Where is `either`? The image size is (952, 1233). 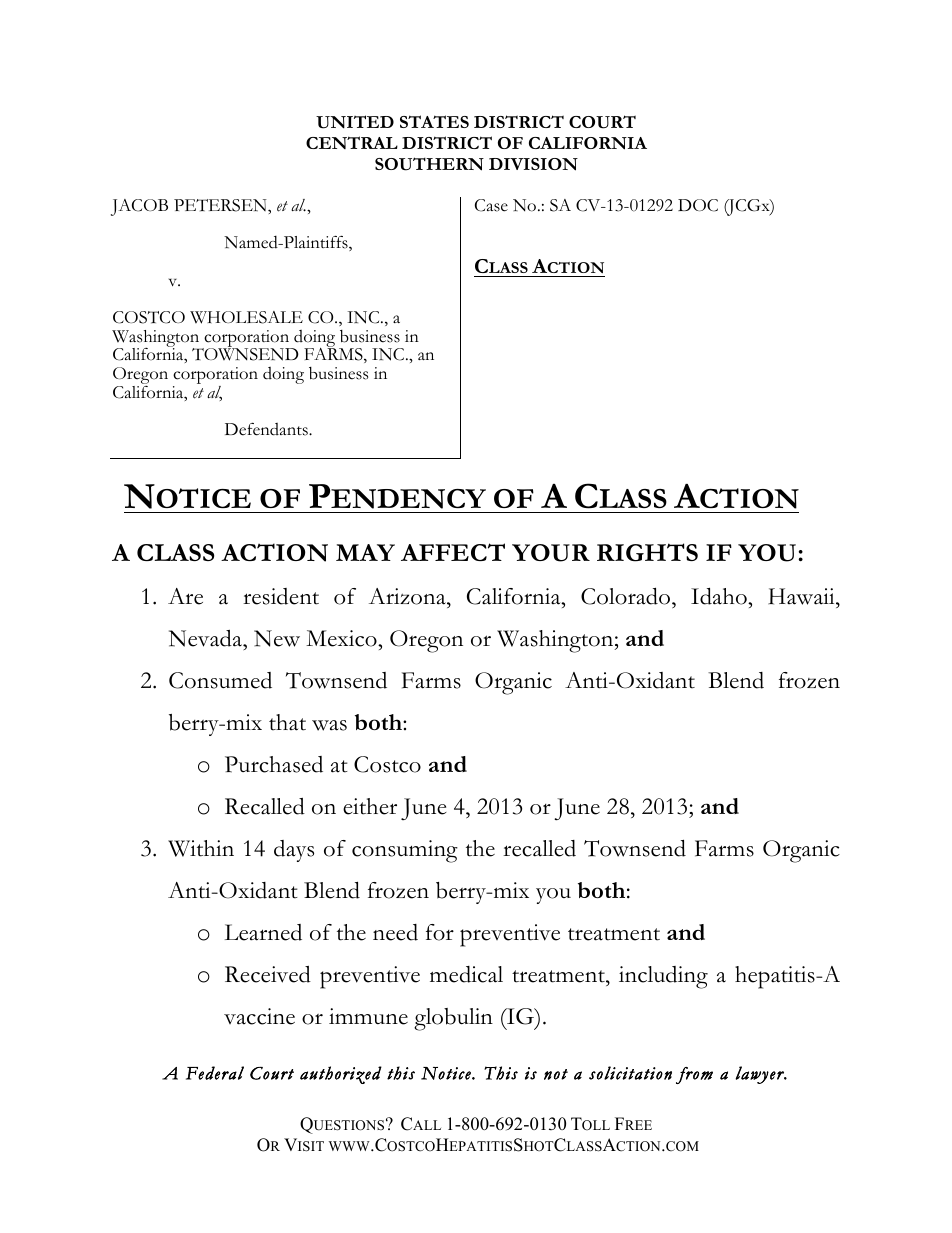
either is located at coordinates (370, 806).
